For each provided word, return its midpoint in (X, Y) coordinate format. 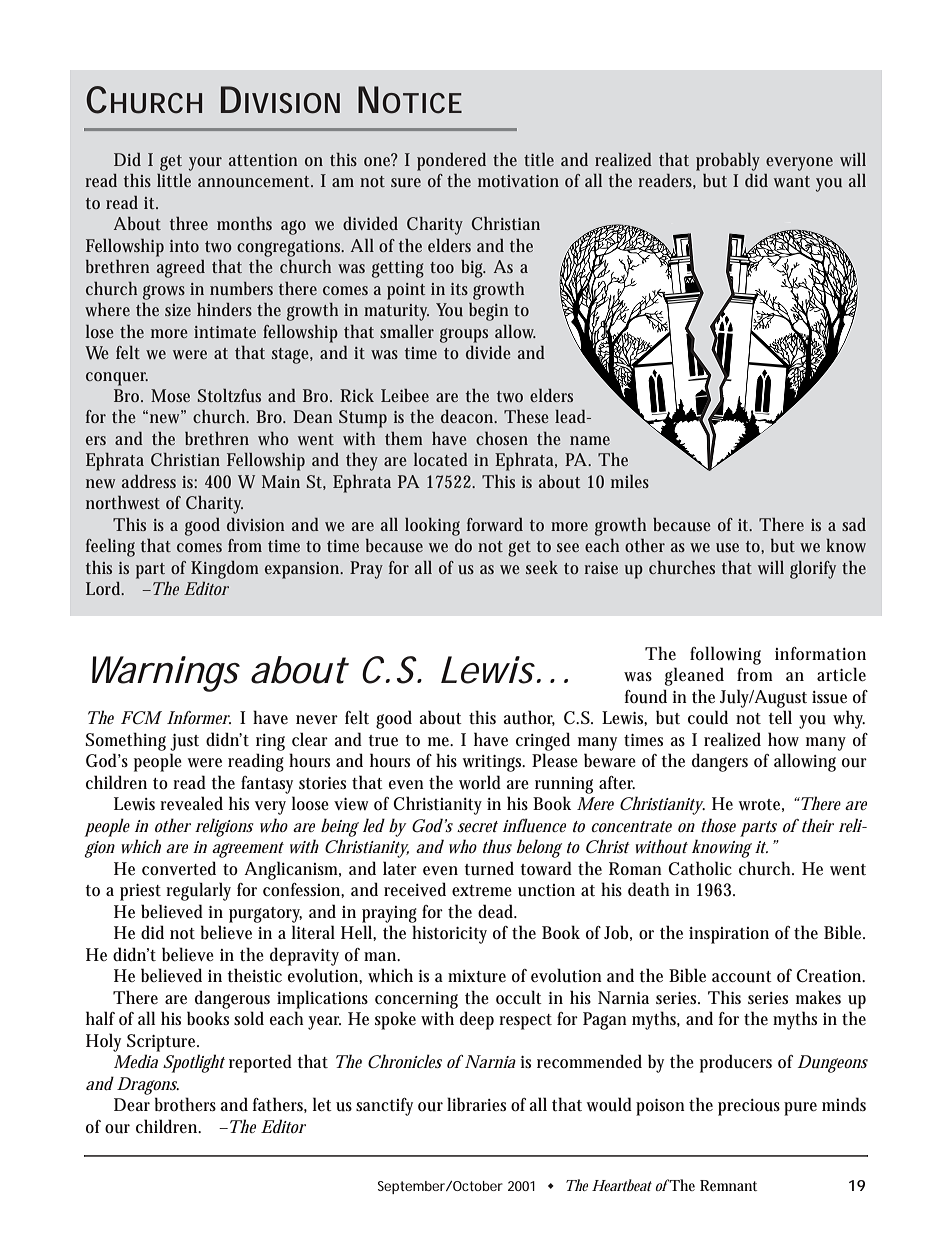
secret (477, 826)
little (174, 180)
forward (495, 524)
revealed (191, 803)
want (792, 181)
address (149, 481)
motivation (518, 181)
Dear (132, 1104)
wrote (761, 805)
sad (854, 524)
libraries (476, 1104)
